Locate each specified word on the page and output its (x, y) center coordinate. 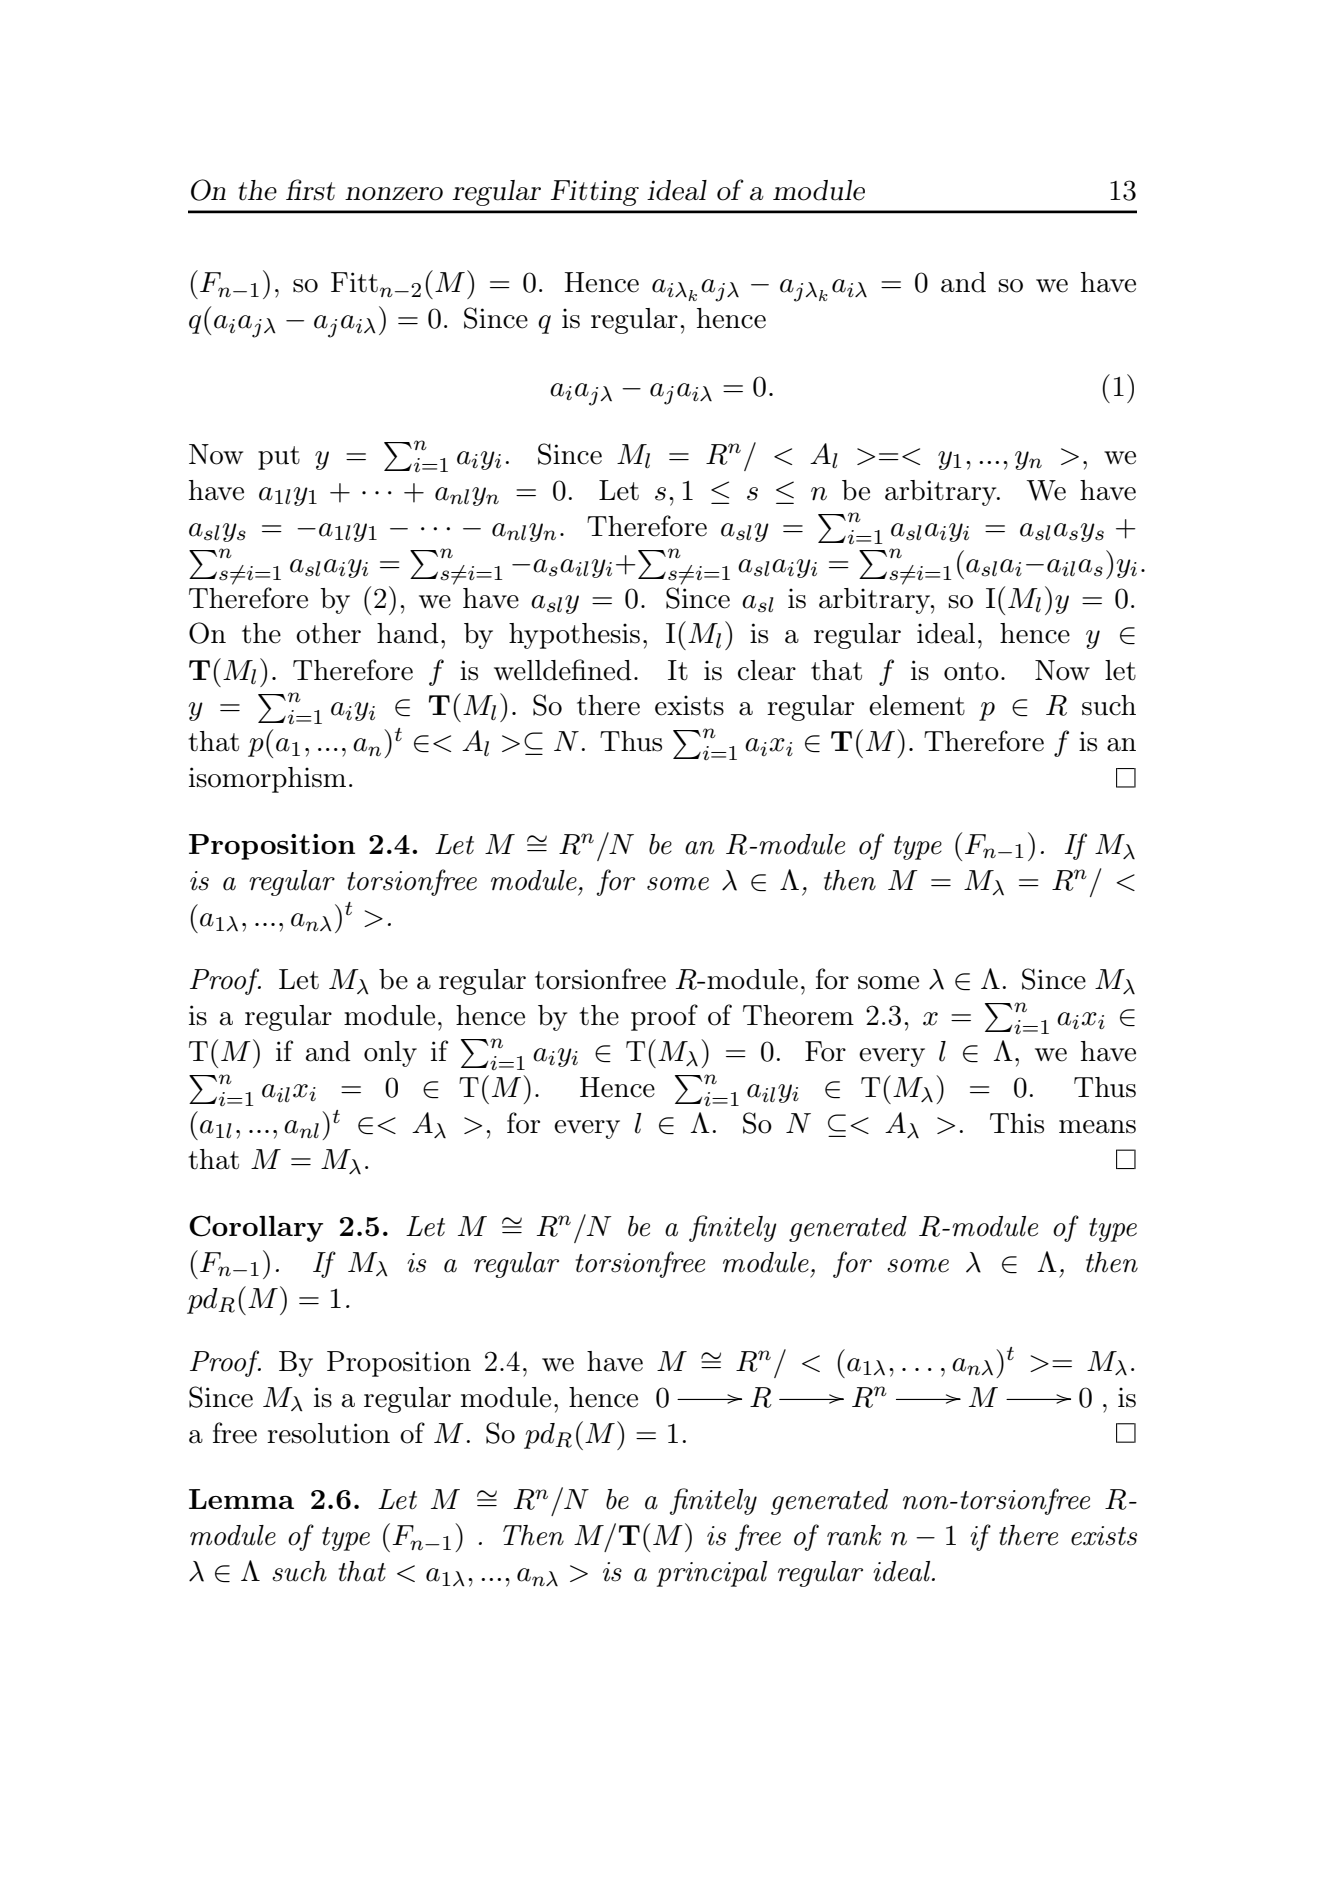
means (1097, 1127)
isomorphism (267, 780)
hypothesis (574, 636)
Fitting (595, 193)
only (390, 1054)
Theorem (798, 1015)
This (1017, 1123)
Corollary (256, 1228)
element (917, 705)
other (328, 633)
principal (712, 1574)
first (310, 190)
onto (971, 671)
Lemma (241, 1499)
